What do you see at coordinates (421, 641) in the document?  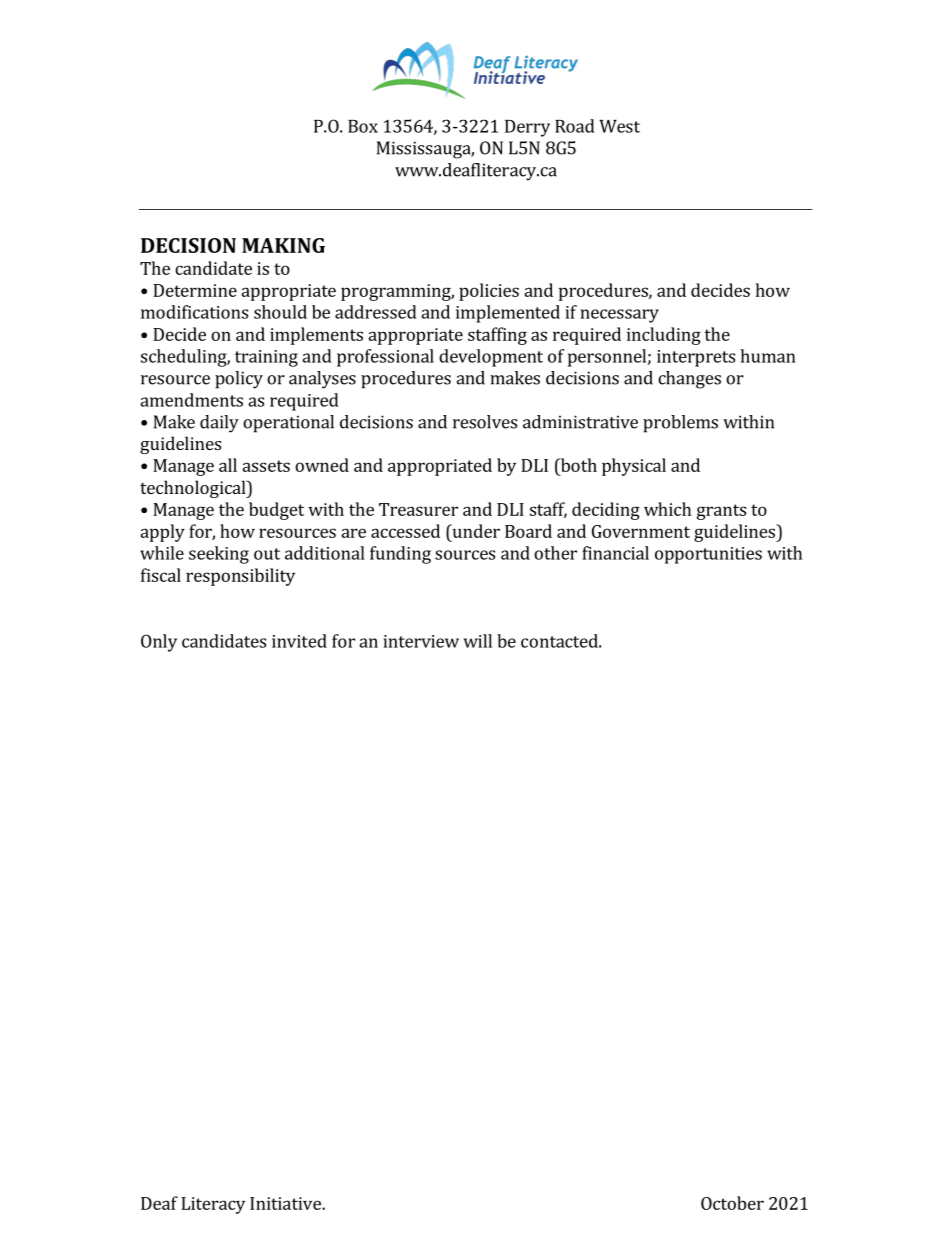 I see `interview` at bounding box center [421, 641].
